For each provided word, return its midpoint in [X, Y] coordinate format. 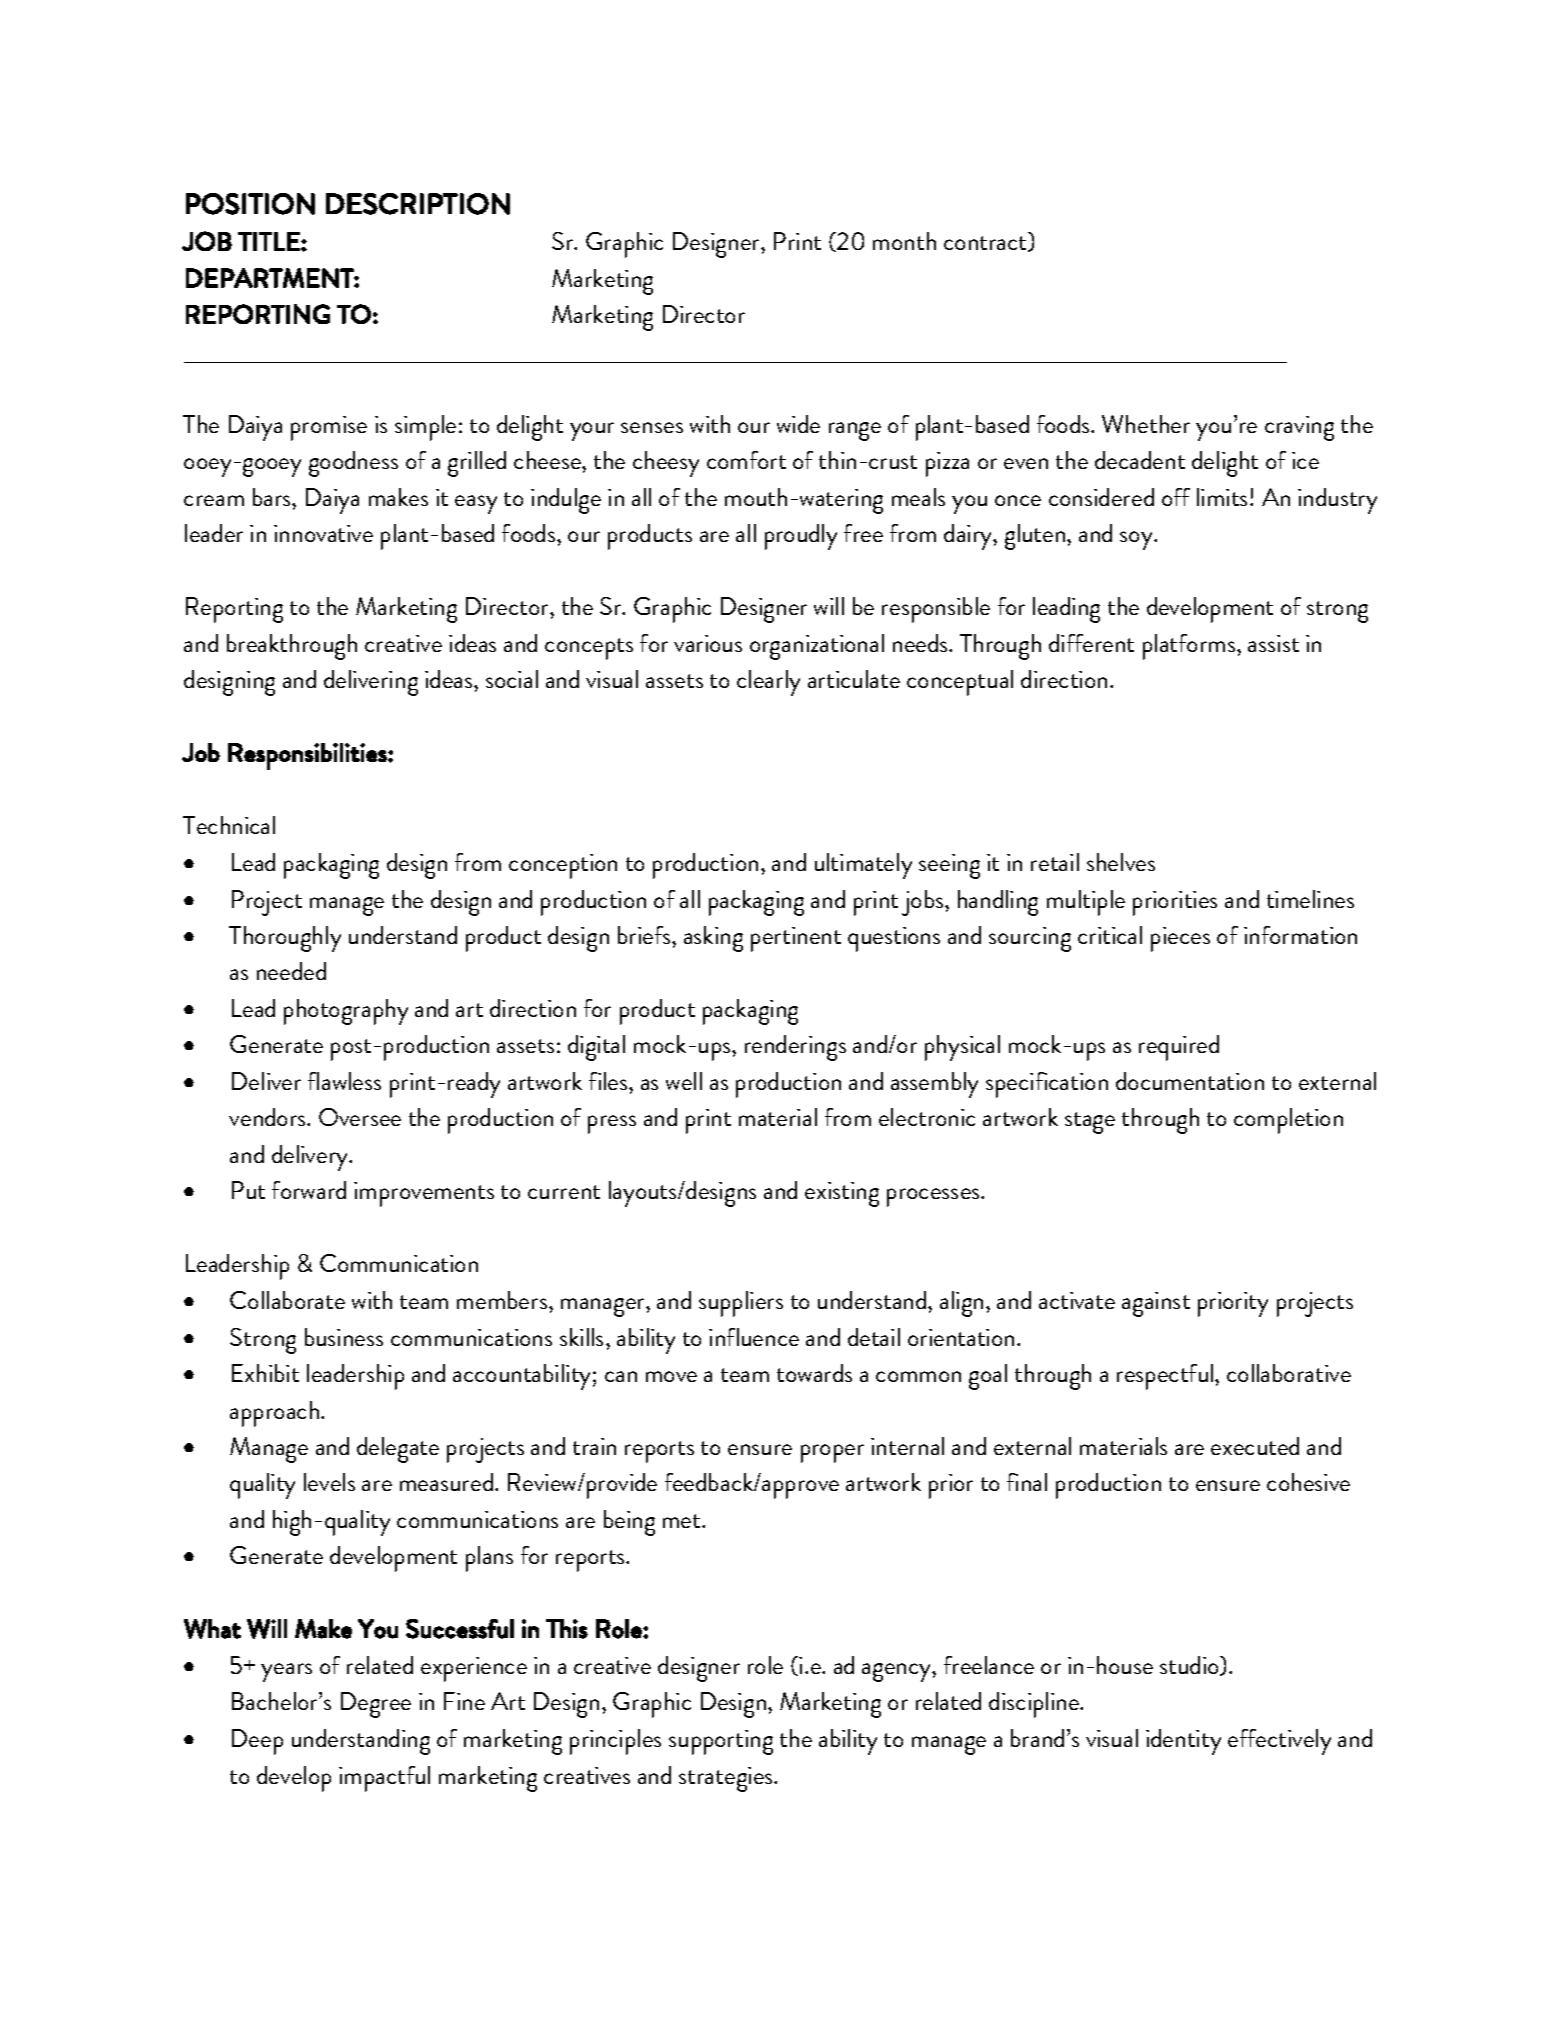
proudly [801, 537]
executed [1255, 1446]
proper [832, 1453]
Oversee [360, 1117]
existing [842, 1194]
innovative [323, 533]
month [904, 241]
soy [1137, 540]
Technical [229, 825]
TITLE [269, 241]
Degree [376, 1705]
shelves [1121, 862]
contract [987, 244]
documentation [1190, 1081]
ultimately [863, 866]
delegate [398, 1450]
